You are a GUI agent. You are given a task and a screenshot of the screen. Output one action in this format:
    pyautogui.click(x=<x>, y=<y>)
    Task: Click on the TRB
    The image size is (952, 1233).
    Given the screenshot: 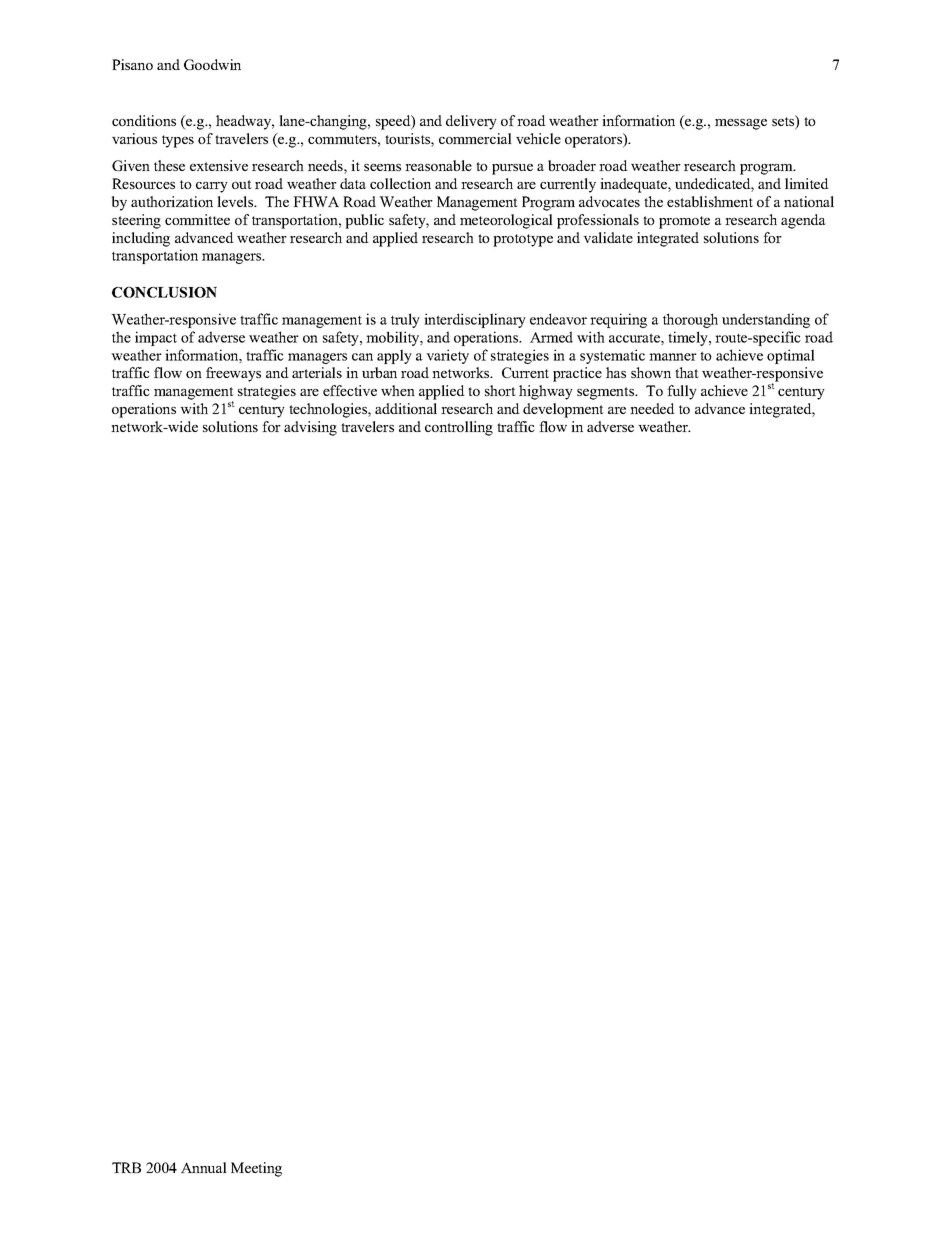 What is the action you would take?
    pyautogui.click(x=126, y=1167)
